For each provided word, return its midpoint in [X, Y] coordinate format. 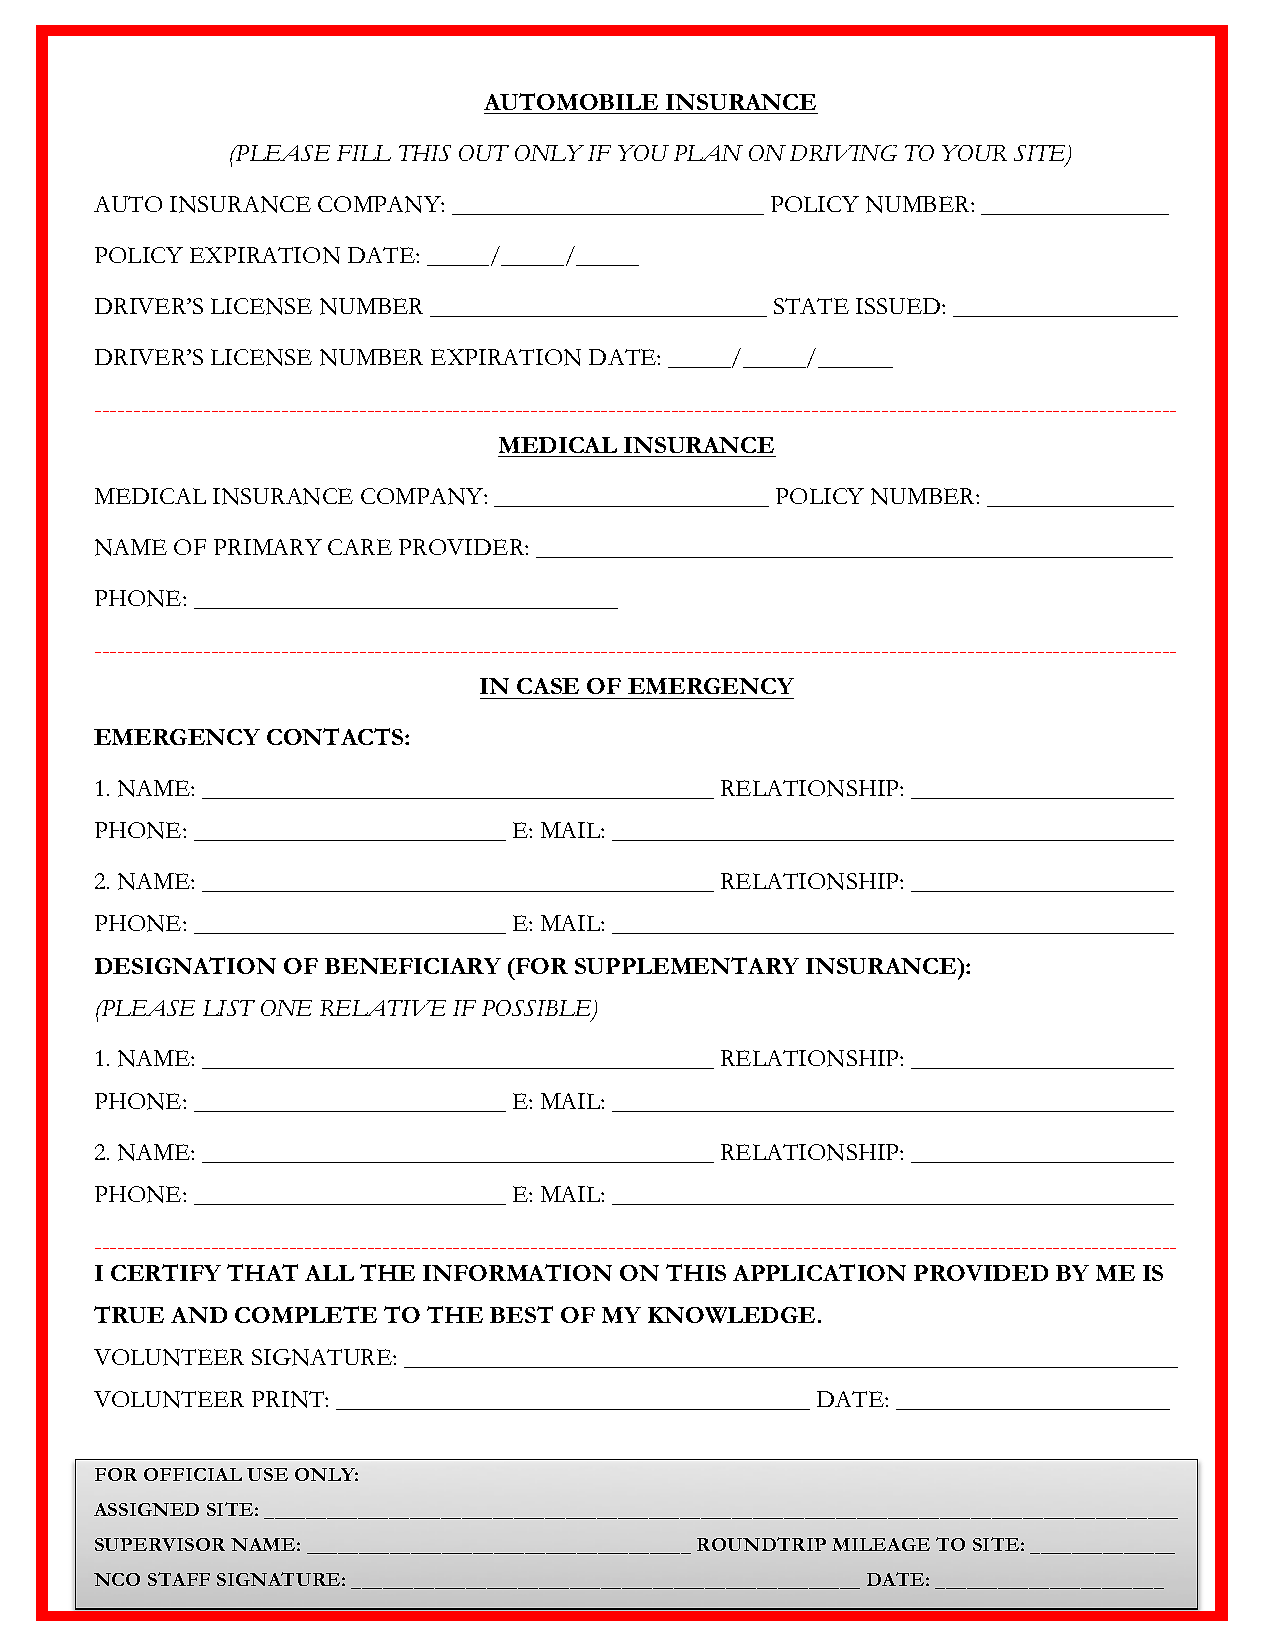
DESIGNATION [185, 965]
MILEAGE [881, 1544]
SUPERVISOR [160, 1544]
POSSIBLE [537, 1009]
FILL [364, 153]
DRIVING [843, 153]
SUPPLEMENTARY [687, 965]
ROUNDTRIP [761, 1544]
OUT [484, 153]
